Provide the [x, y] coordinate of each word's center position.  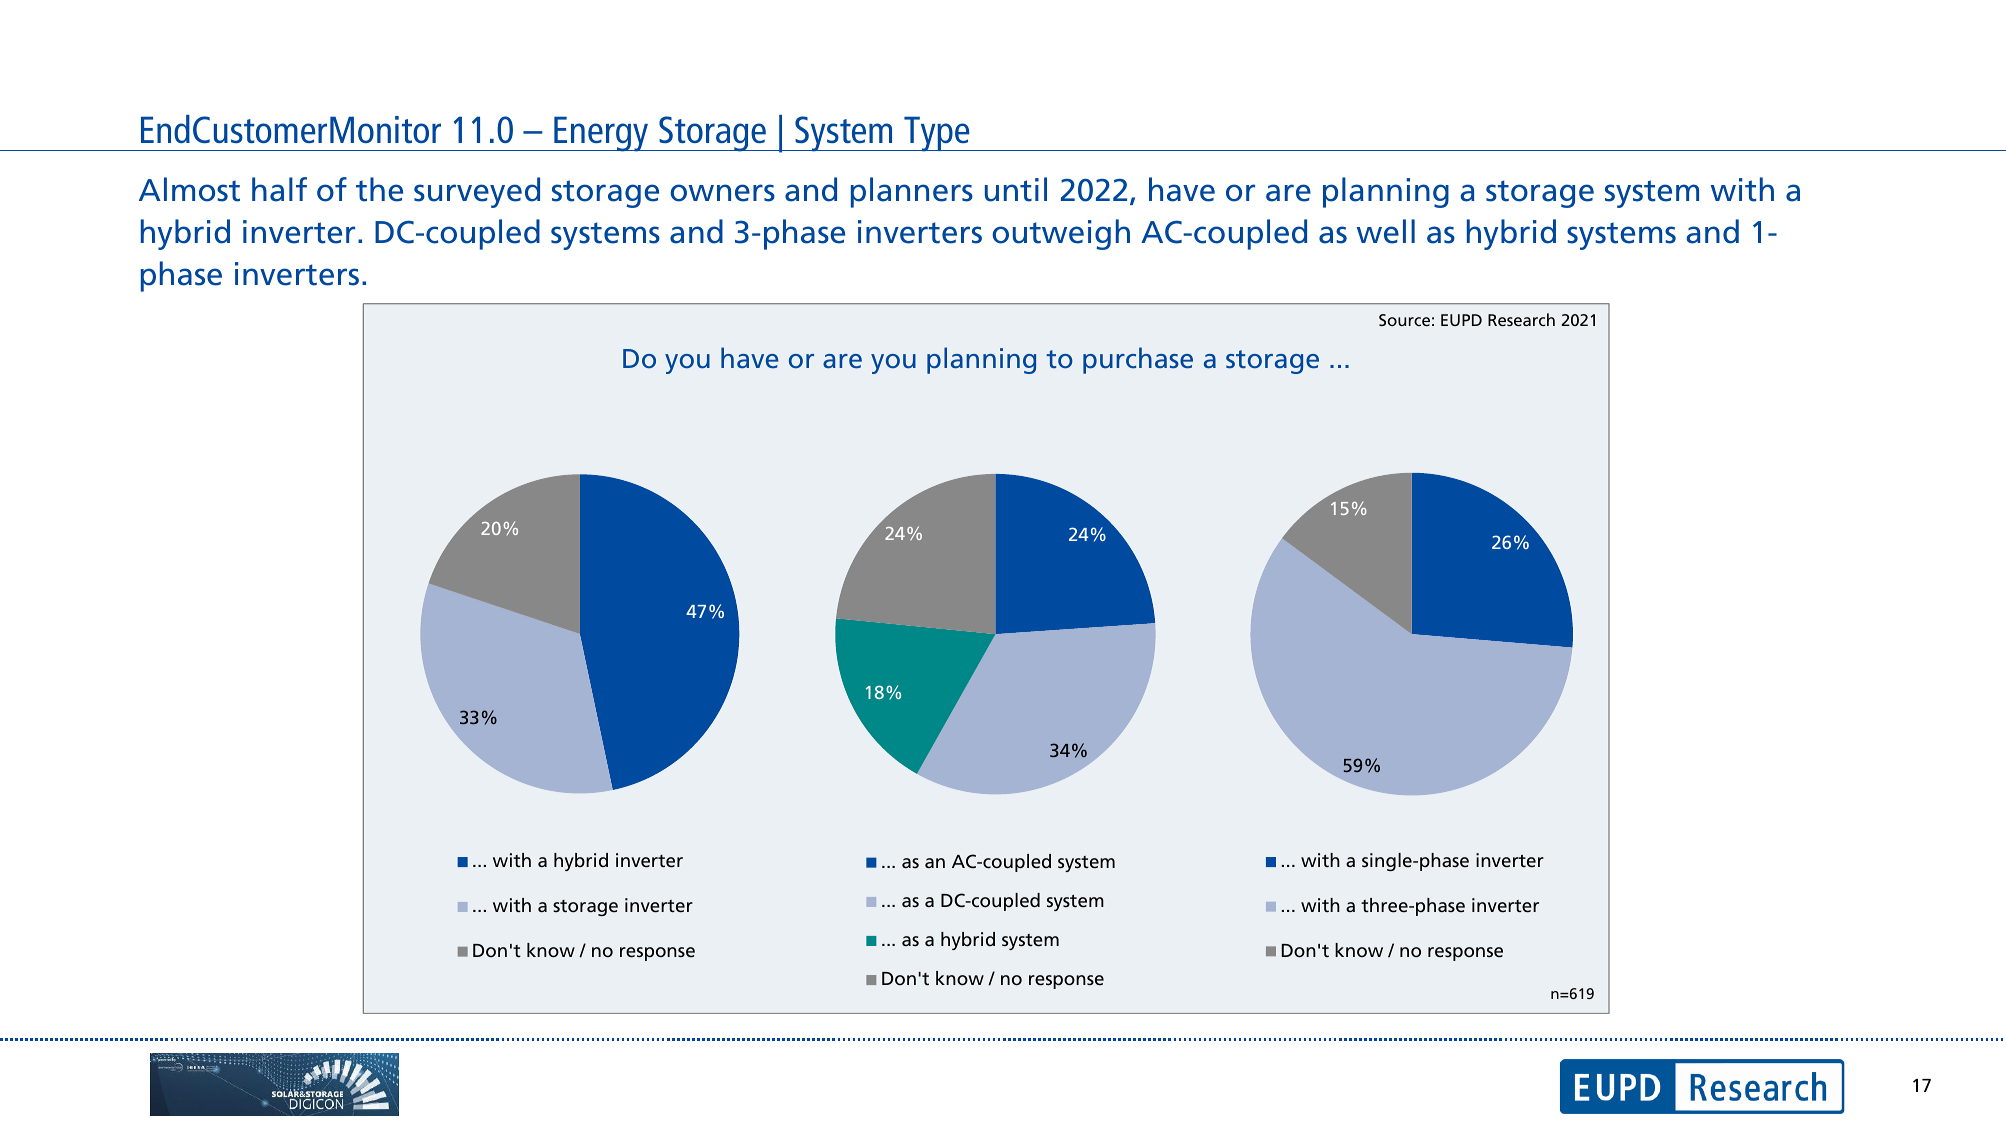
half [279, 189]
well [1386, 231]
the [379, 189]
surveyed [477, 192]
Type [937, 134]
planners [912, 192]
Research [1521, 319]
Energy [601, 134]
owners [723, 193]
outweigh [1061, 234]
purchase [1138, 360]
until [1016, 189]
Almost [189, 189]
